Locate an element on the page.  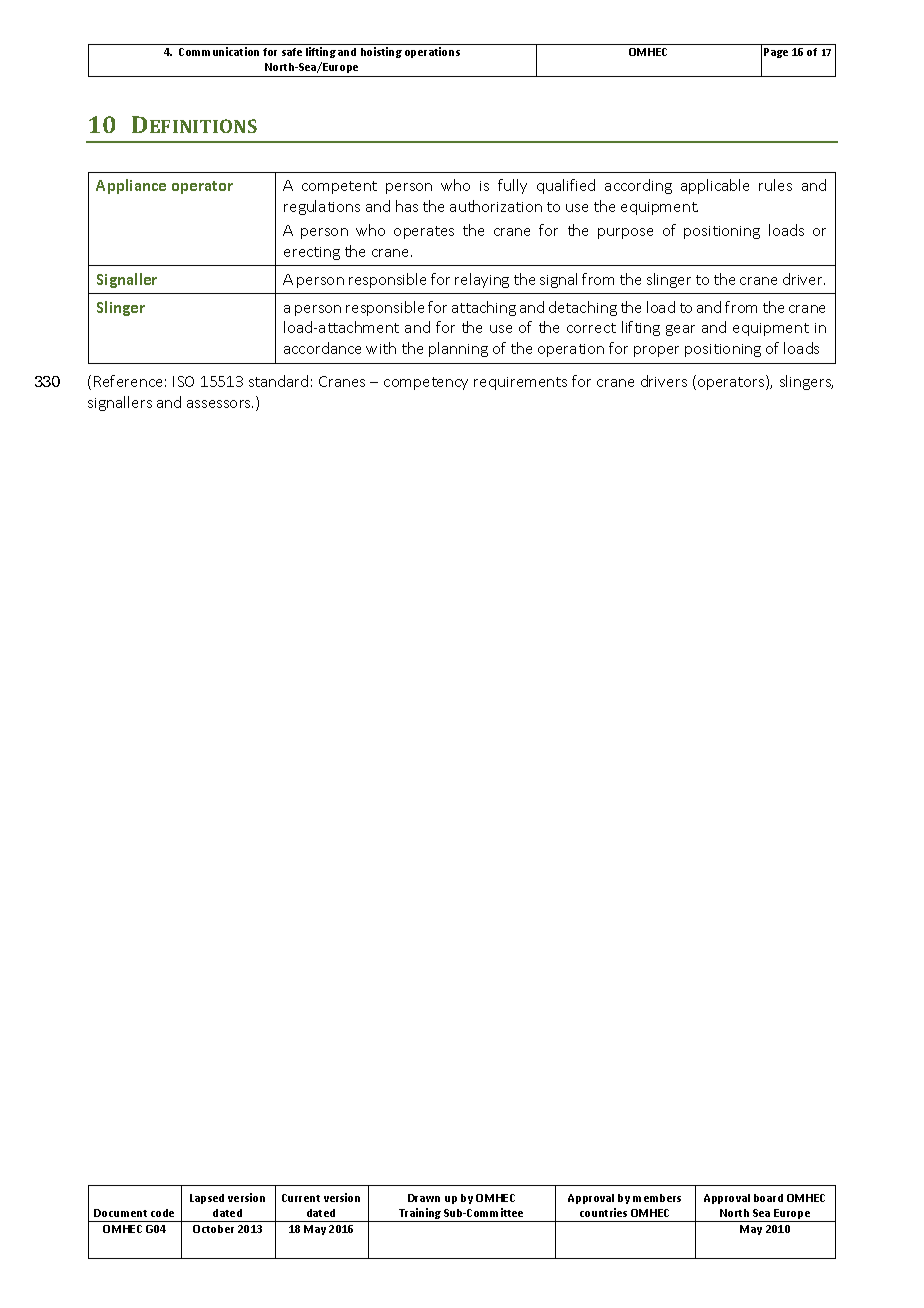
October is located at coordinates (213, 1229).
